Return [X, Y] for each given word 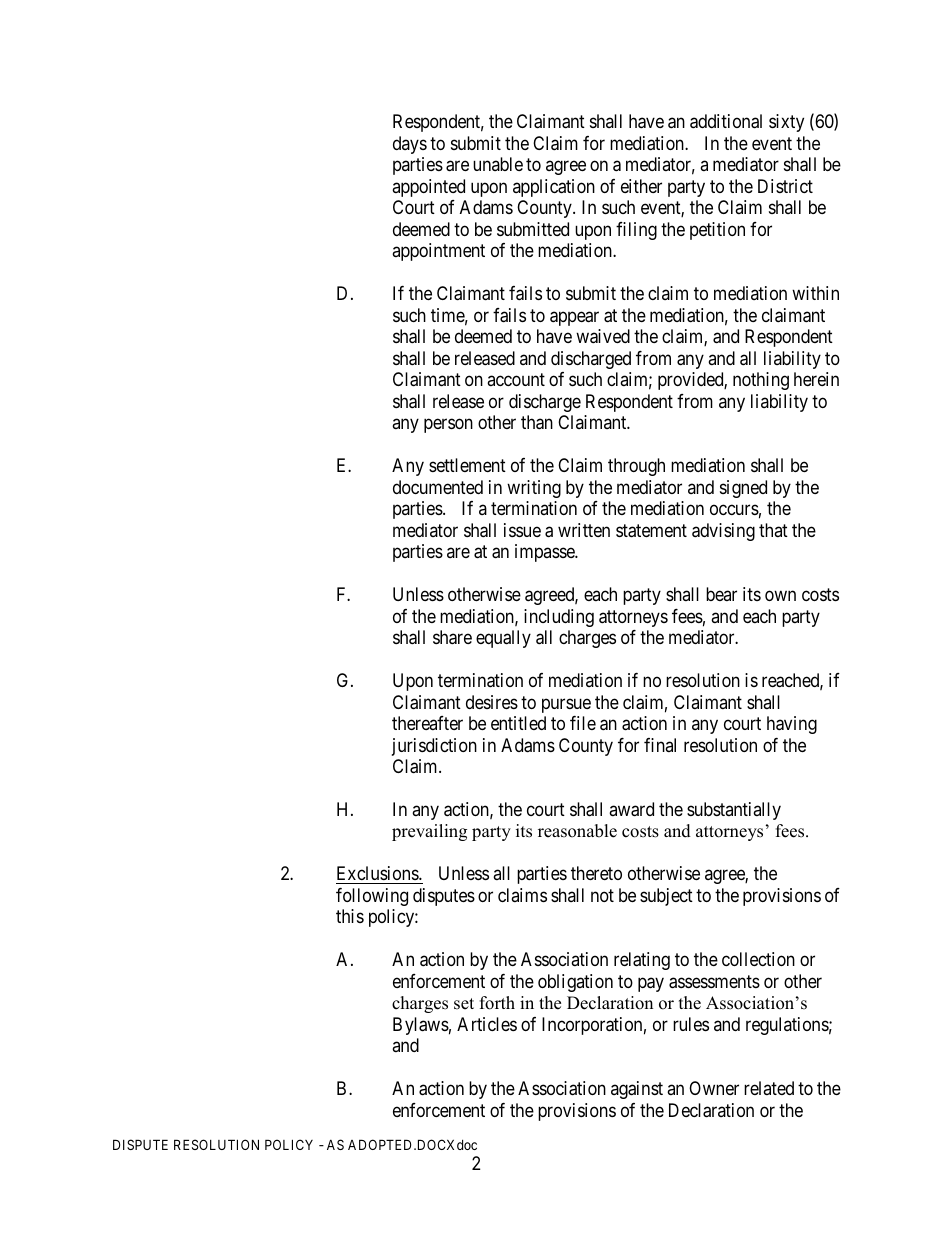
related [769, 1088]
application [554, 188]
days [410, 145]
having [792, 725]
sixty [786, 123]
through [636, 467]
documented [438, 487]
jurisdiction [434, 747]
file [583, 723]
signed [743, 489]
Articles [487, 1024]
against [637, 1090]
